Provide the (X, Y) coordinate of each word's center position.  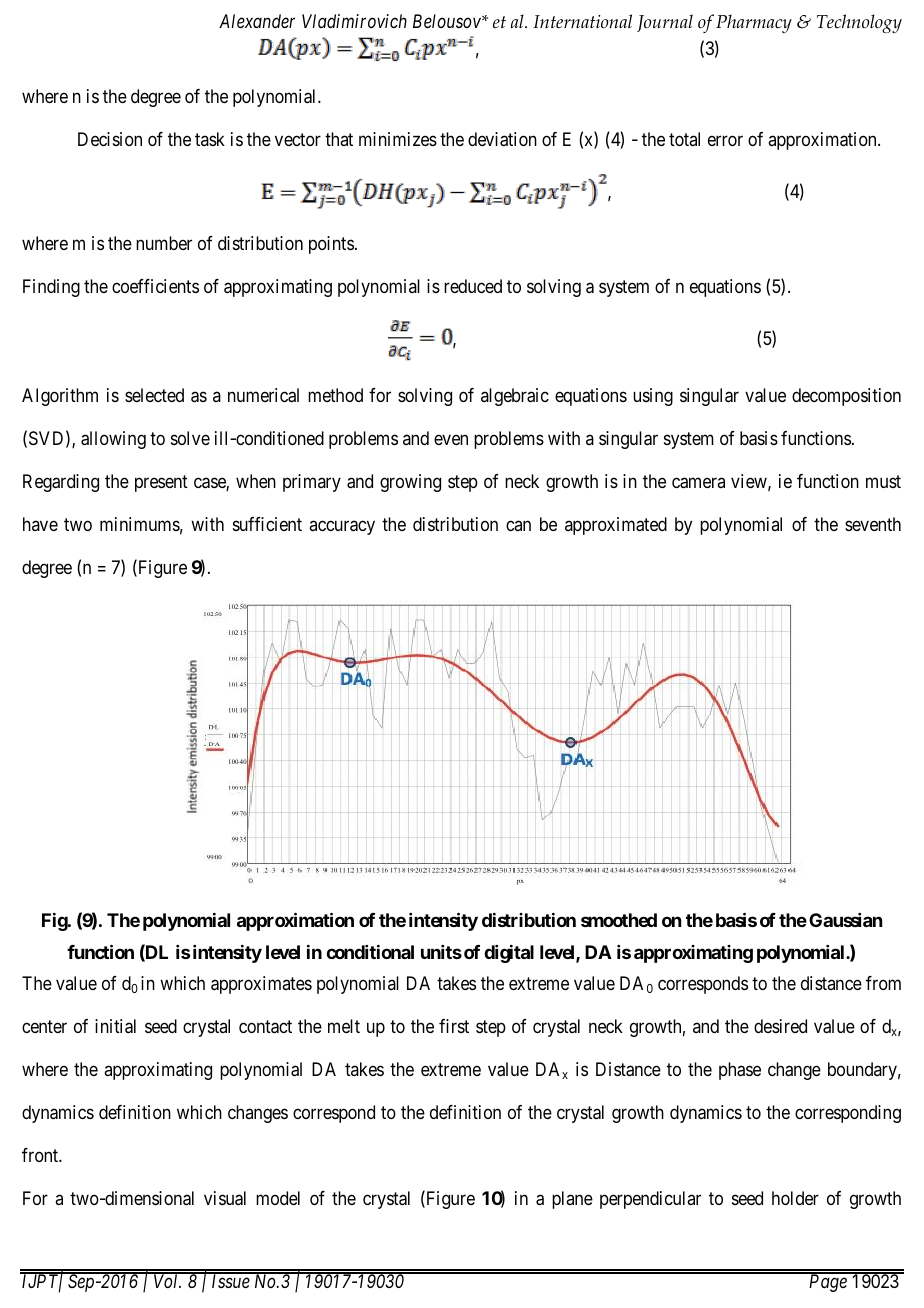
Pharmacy (754, 23)
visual (225, 1198)
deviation (502, 139)
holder (795, 1198)
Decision (110, 139)
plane (572, 1200)
